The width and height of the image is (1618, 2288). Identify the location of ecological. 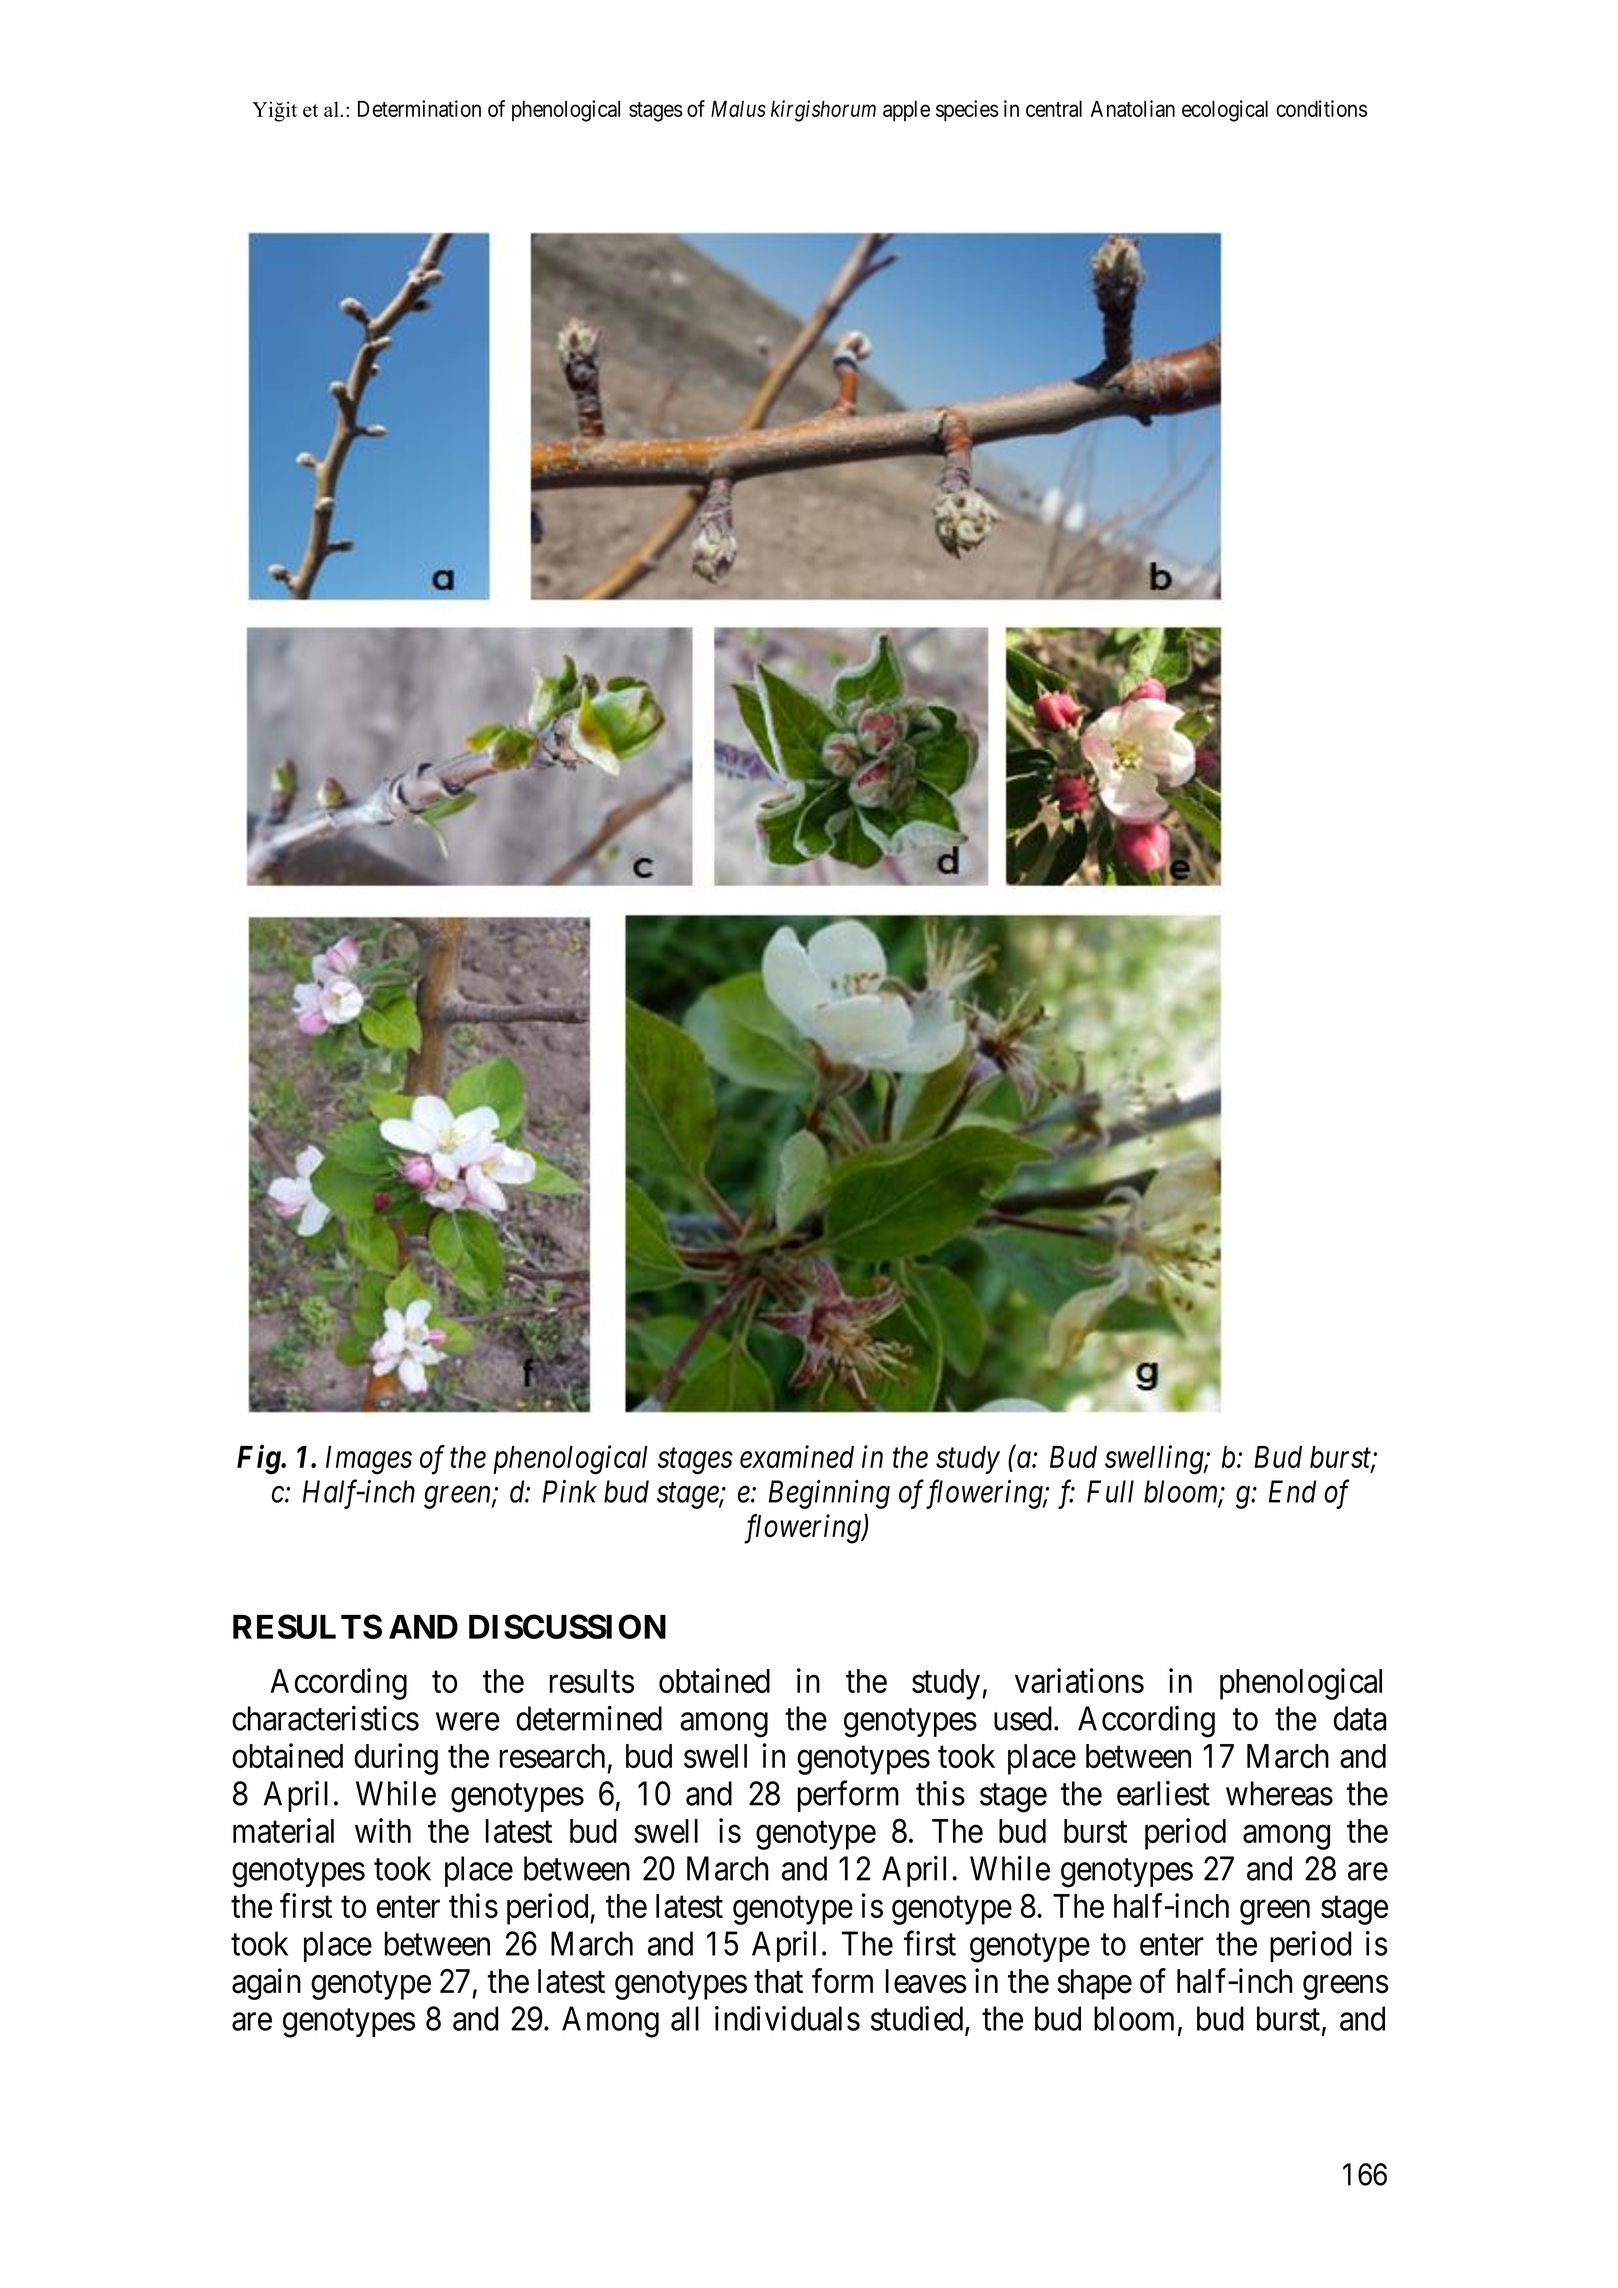
(1225, 111).
